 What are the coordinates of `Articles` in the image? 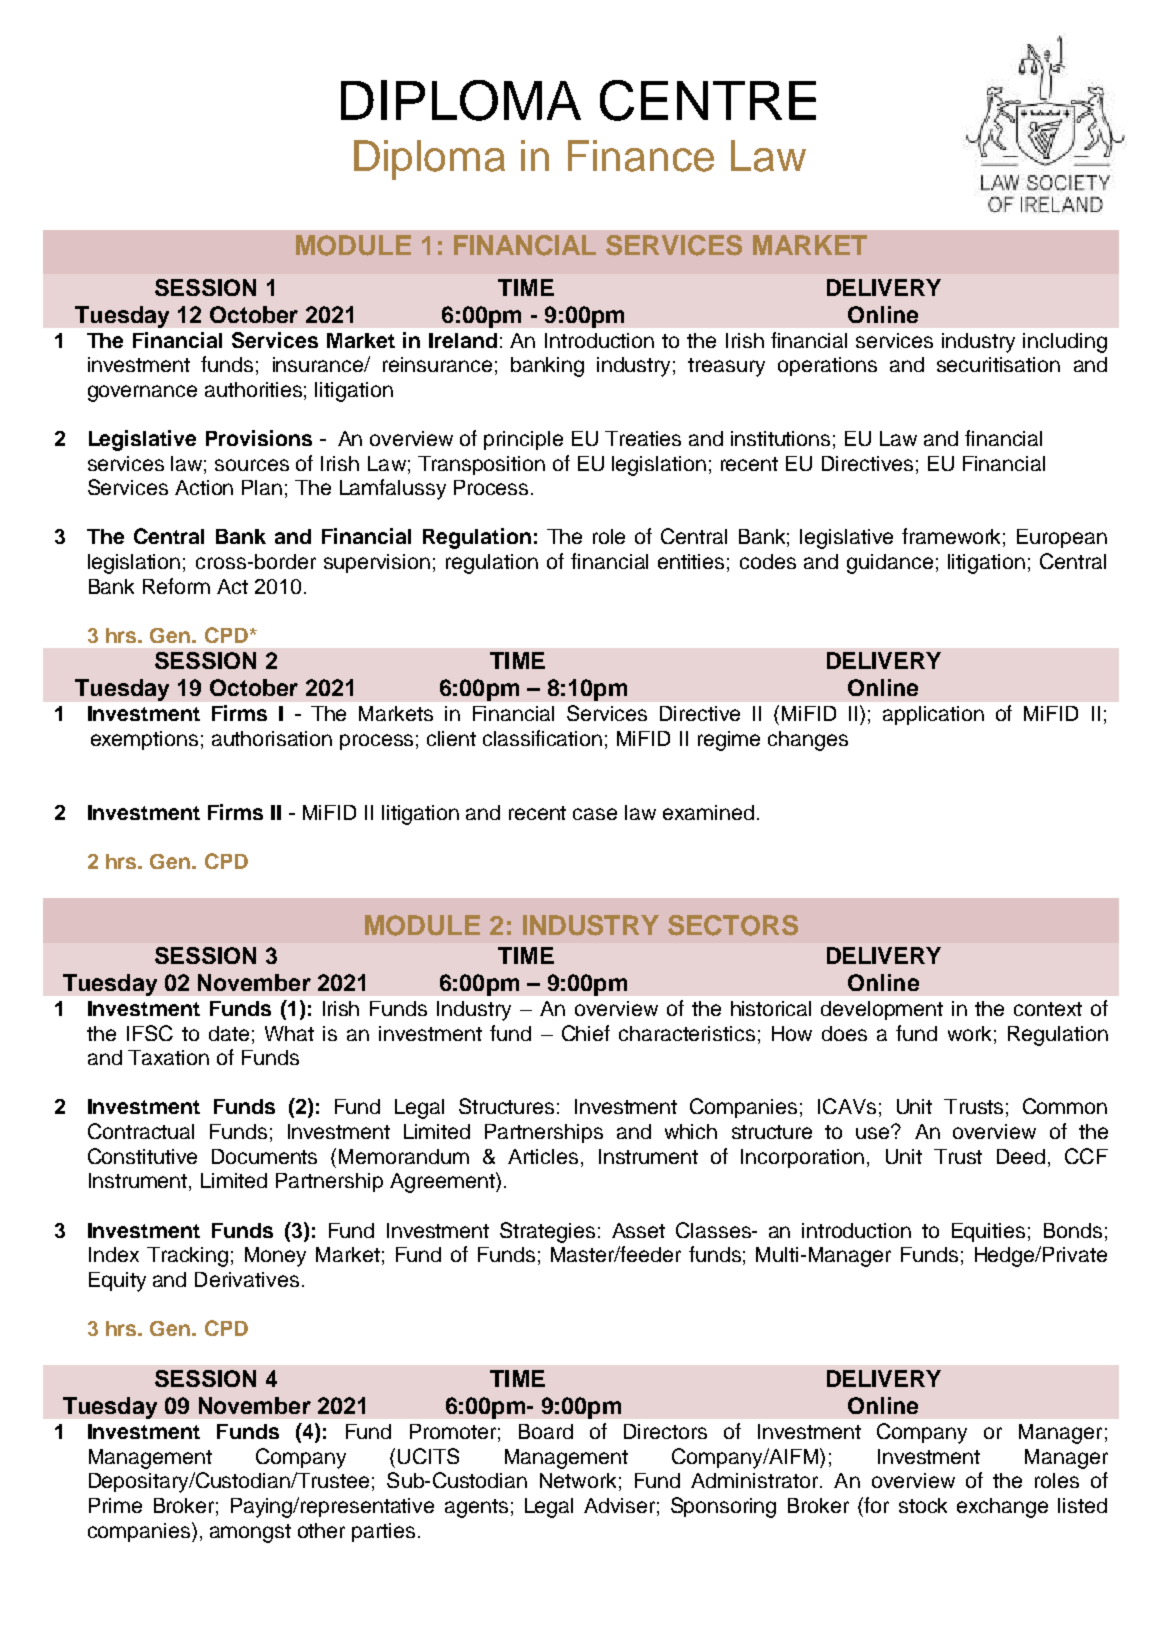 It's located at (543, 1156).
